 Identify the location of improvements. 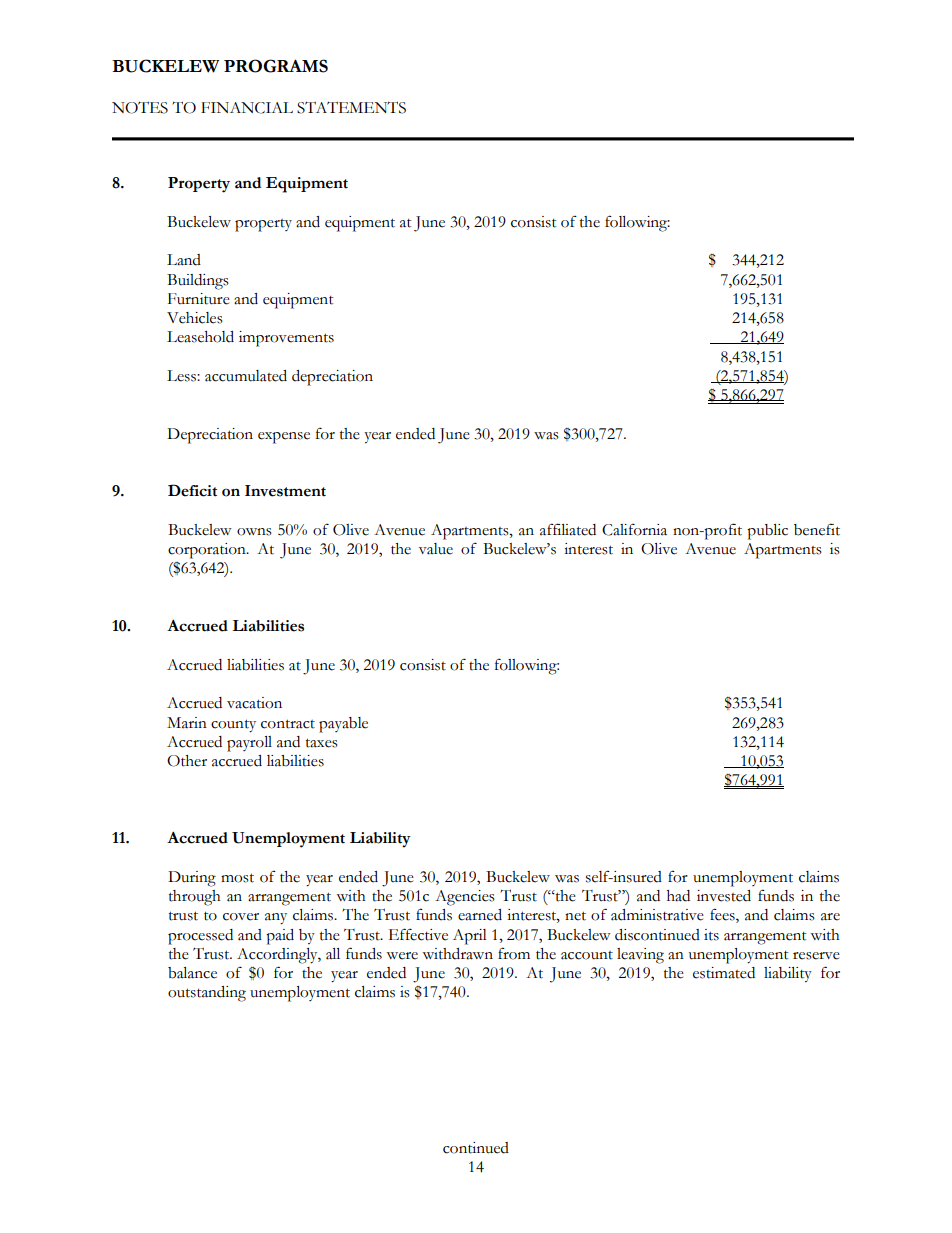
(286, 339).
